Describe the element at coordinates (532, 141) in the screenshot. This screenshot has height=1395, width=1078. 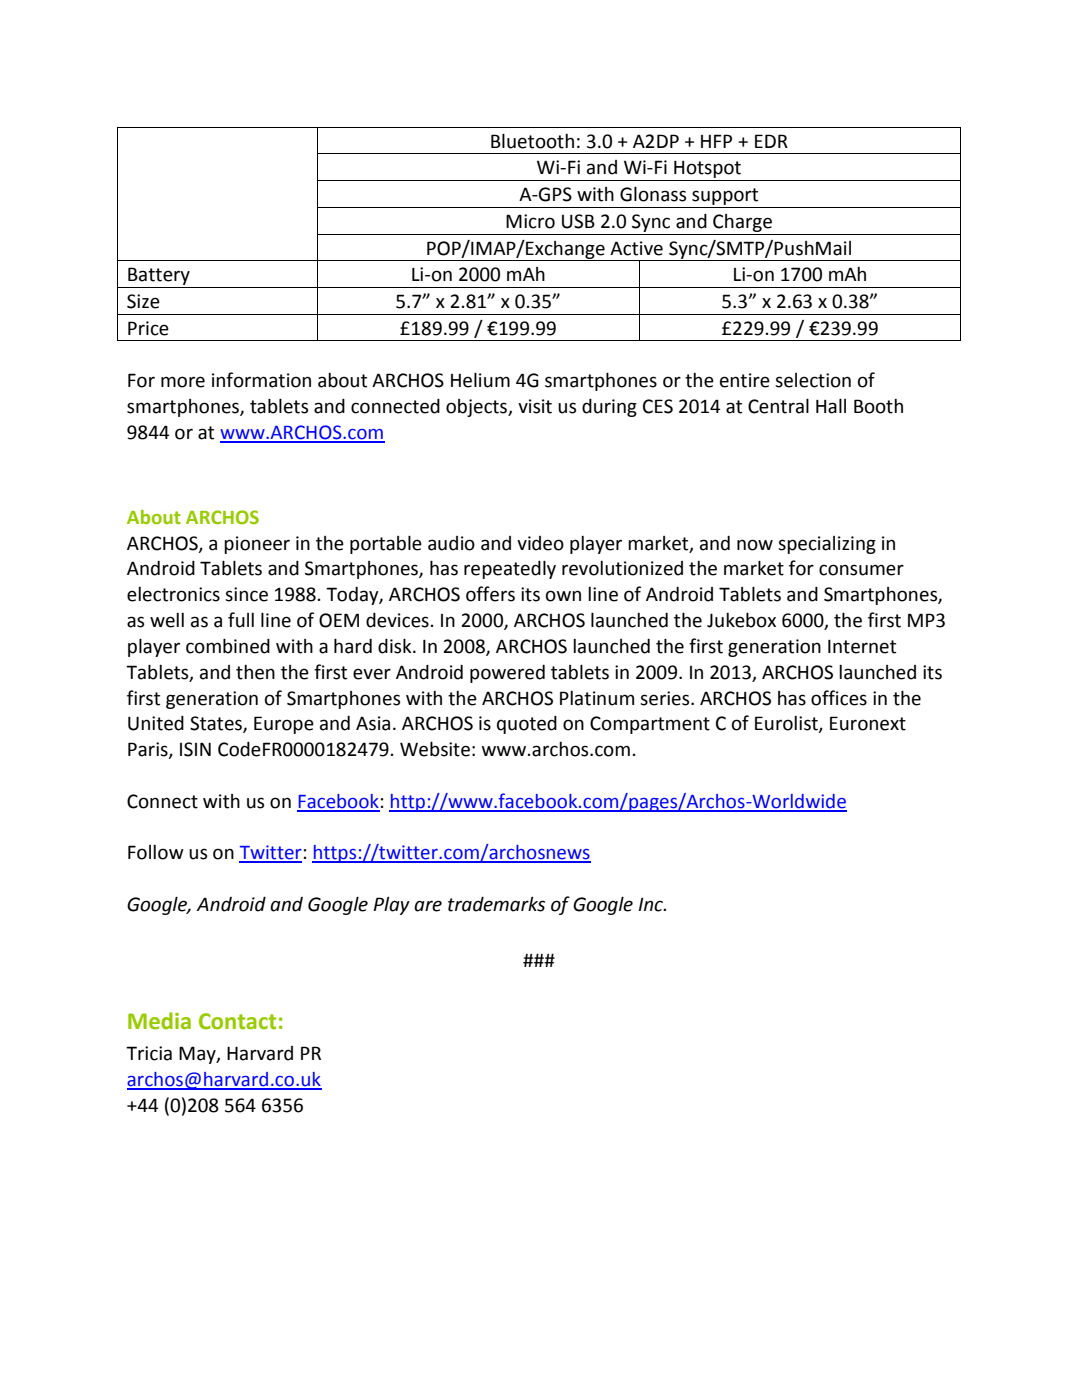
I see `Bluetooth` at that location.
